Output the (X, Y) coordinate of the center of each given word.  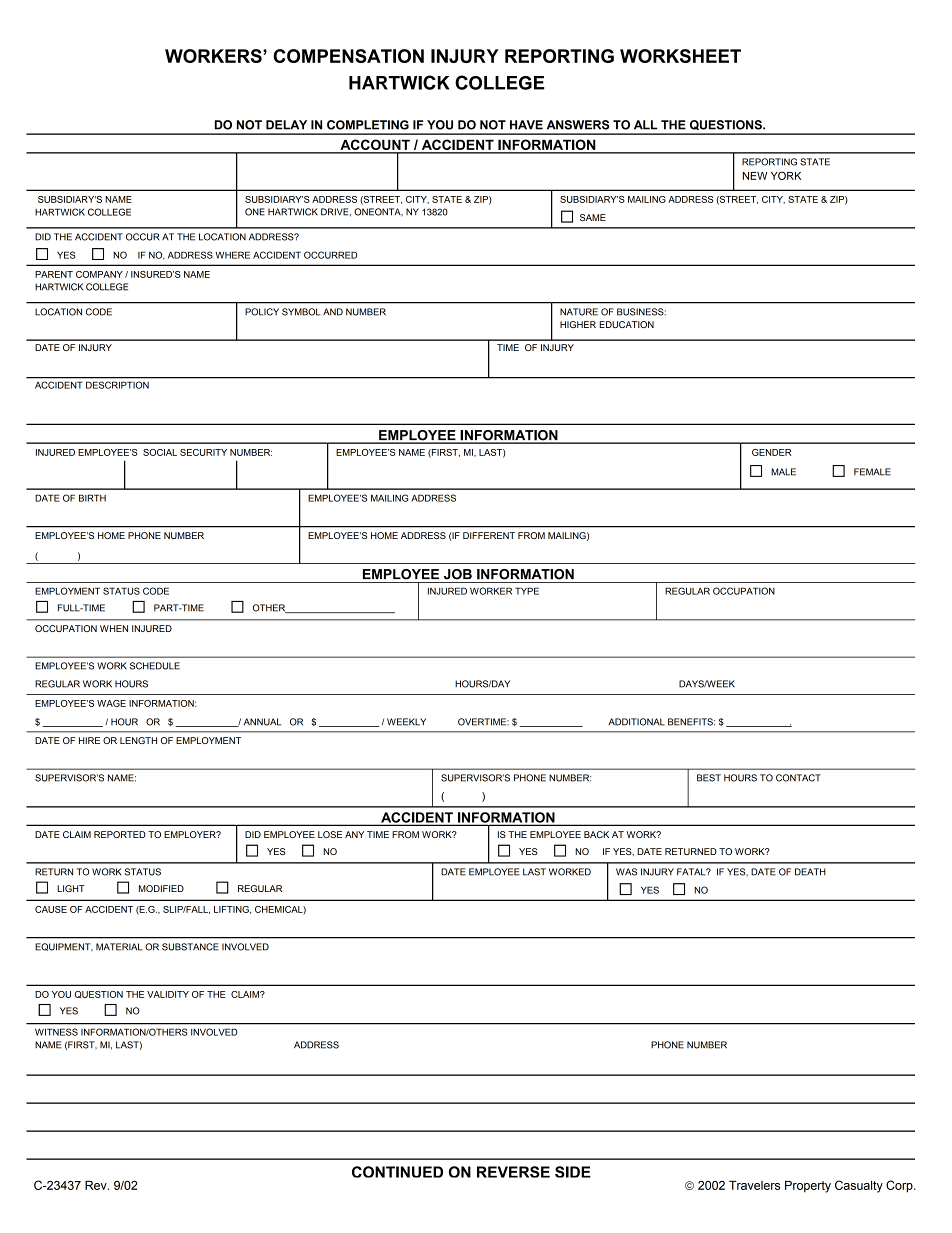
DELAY (286, 125)
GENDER (771, 452)
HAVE (526, 125)
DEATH (810, 872)
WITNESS (56, 1032)
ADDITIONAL (637, 722)
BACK (596, 834)
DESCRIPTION (117, 385)
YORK (786, 175)
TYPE (527, 591)
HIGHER (578, 324)
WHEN (114, 628)
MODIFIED (161, 888)
